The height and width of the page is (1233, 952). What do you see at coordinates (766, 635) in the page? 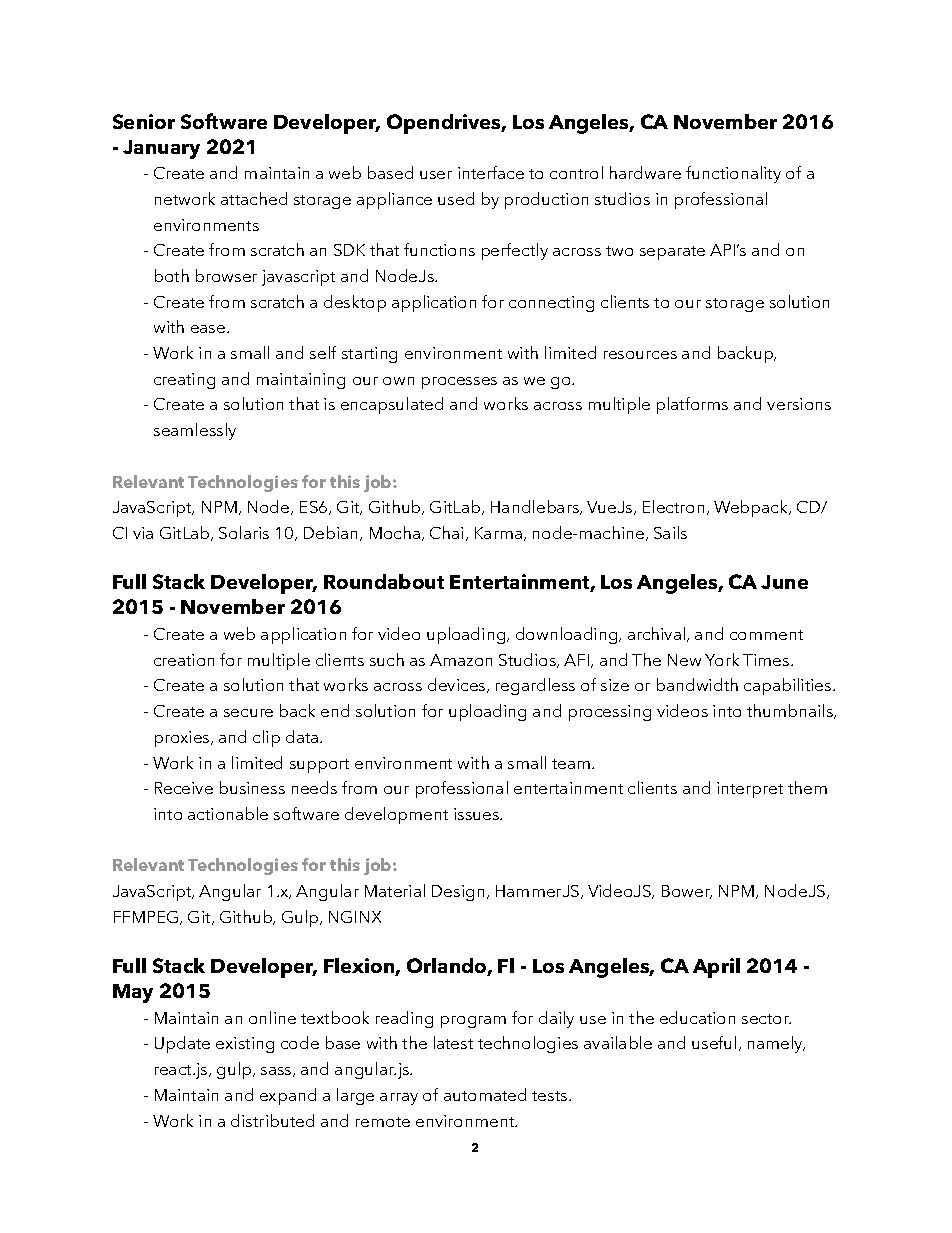
I see `comment` at bounding box center [766, 635].
